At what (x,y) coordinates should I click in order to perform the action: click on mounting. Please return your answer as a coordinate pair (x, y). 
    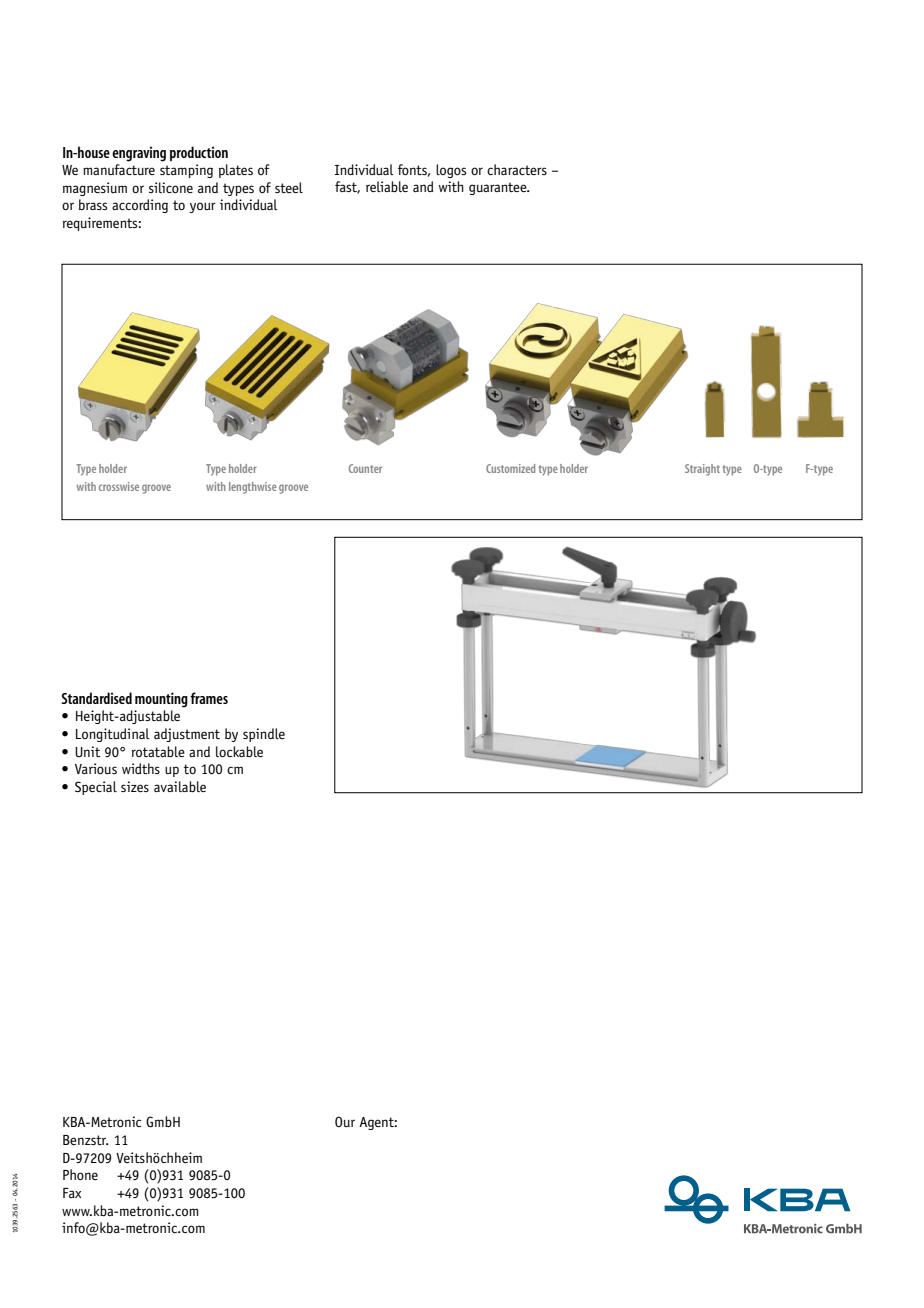
    Looking at the image, I should click on (161, 700).
